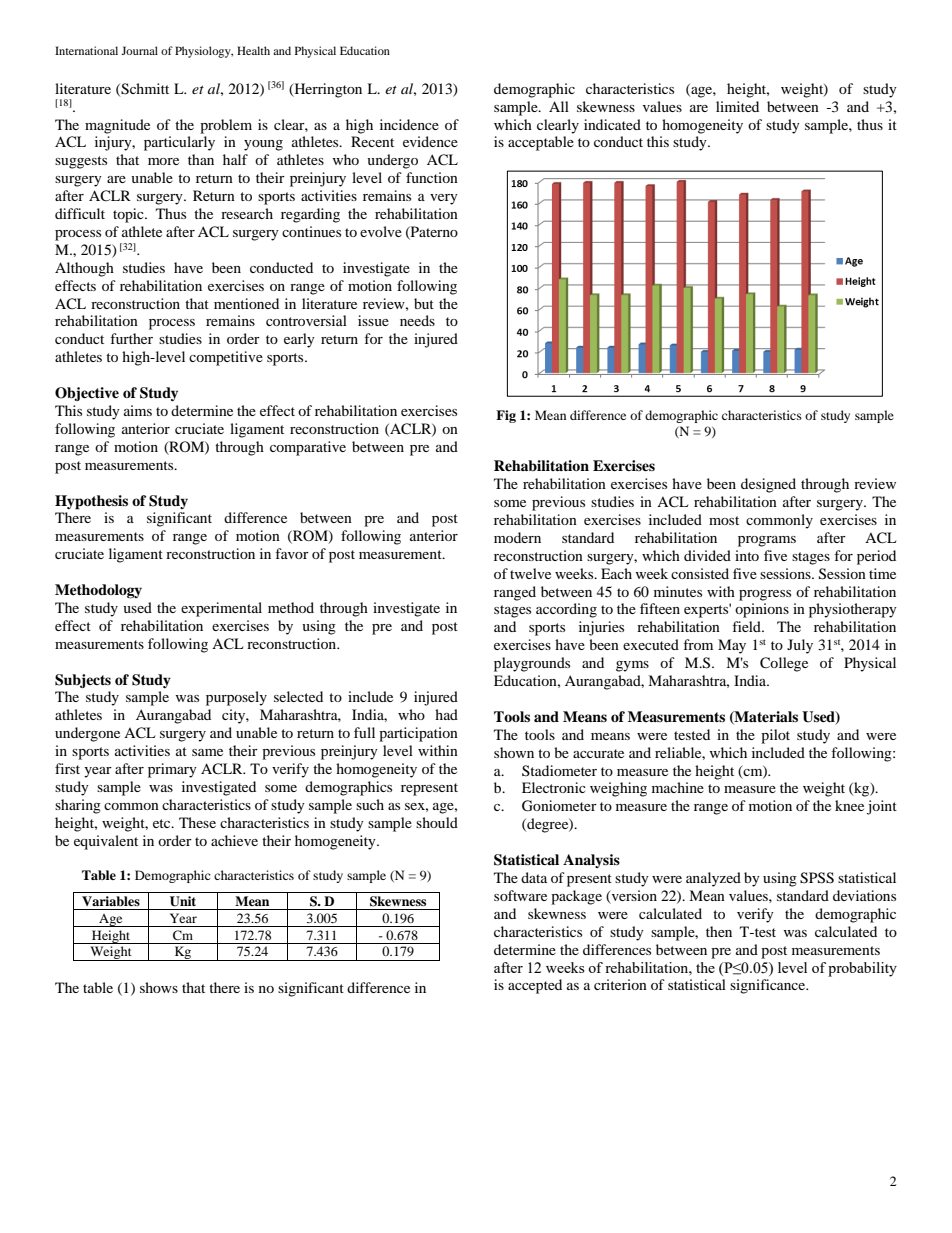  I want to click on accepted, so click(535, 986).
